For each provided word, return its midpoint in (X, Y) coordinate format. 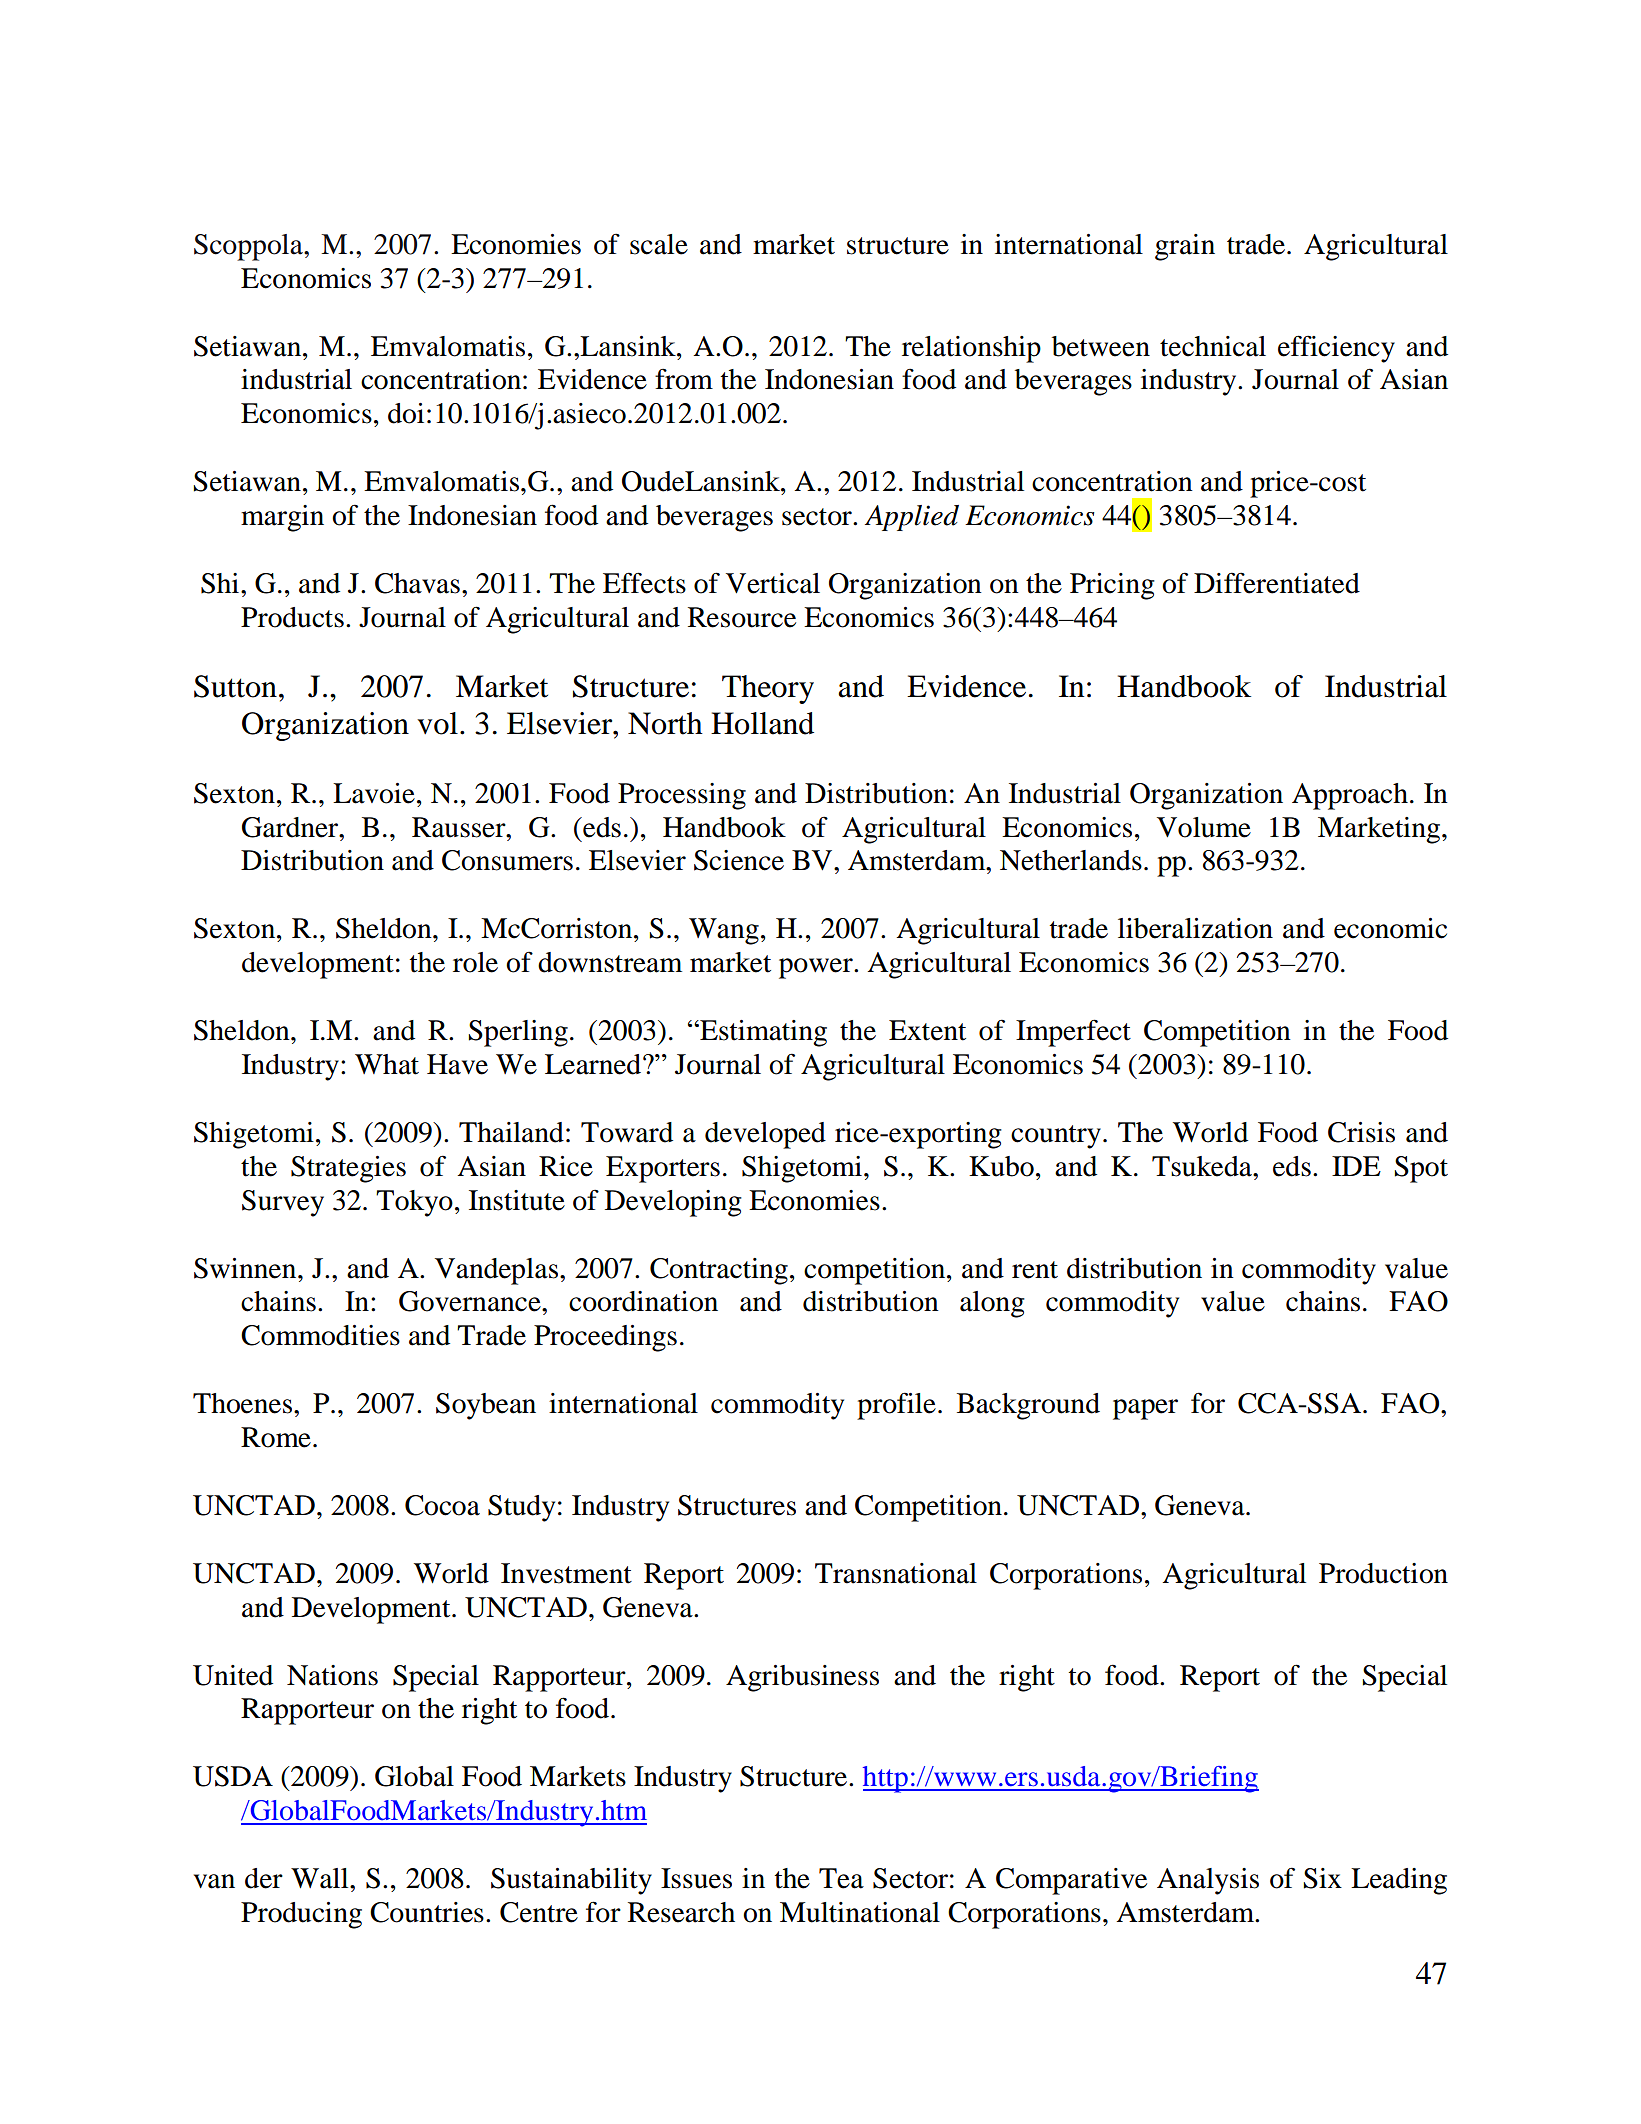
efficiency (1336, 349)
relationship (971, 349)
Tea (841, 1878)
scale (659, 244)
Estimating (762, 1033)
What (387, 1064)
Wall (321, 1878)
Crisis (1361, 1132)
